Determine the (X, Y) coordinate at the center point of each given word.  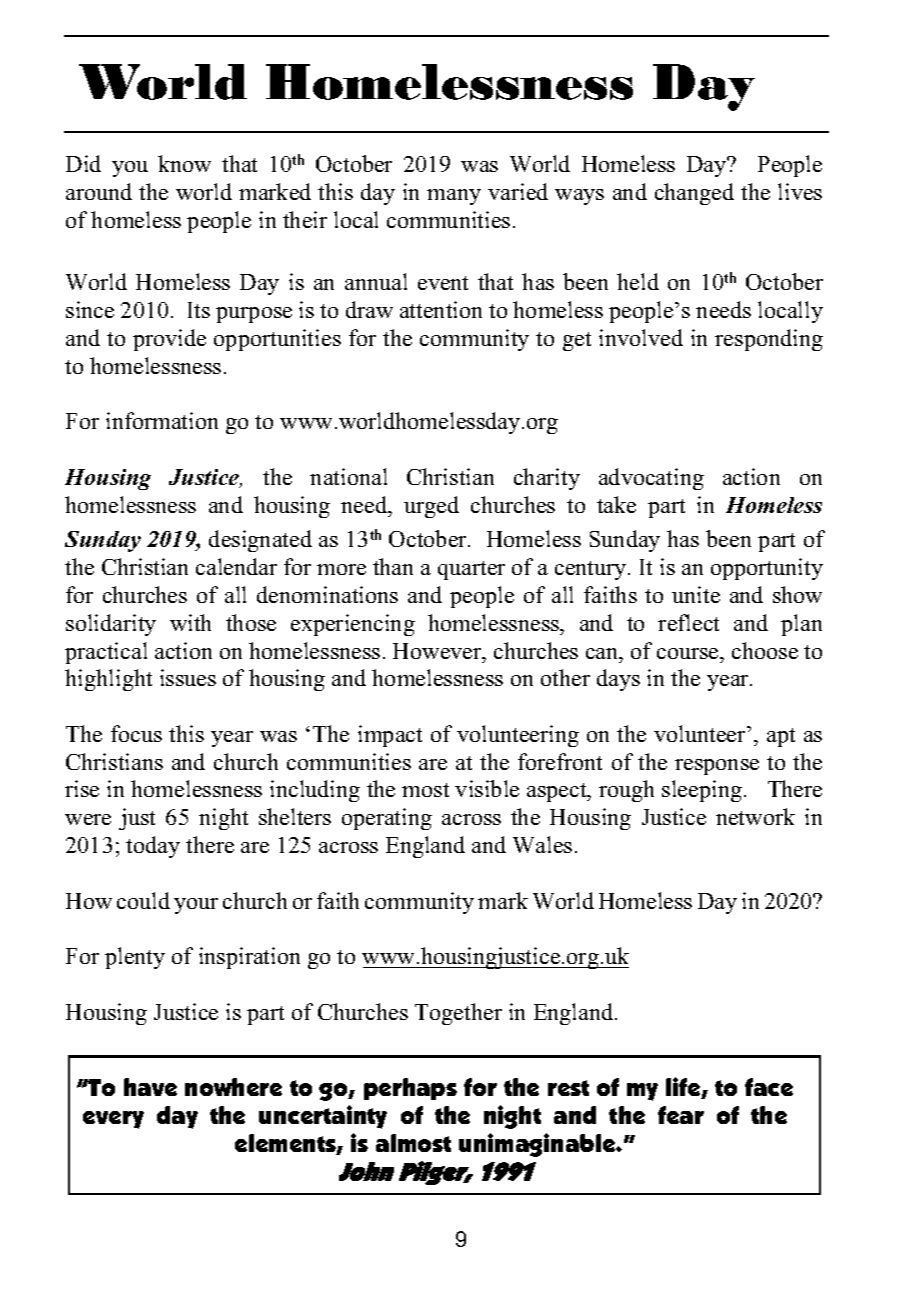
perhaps (410, 1089)
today (153, 847)
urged (431, 507)
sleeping (702, 791)
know (184, 163)
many (454, 197)
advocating (651, 479)
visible (487, 788)
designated (260, 541)
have (150, 1087)
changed (694, 194)
